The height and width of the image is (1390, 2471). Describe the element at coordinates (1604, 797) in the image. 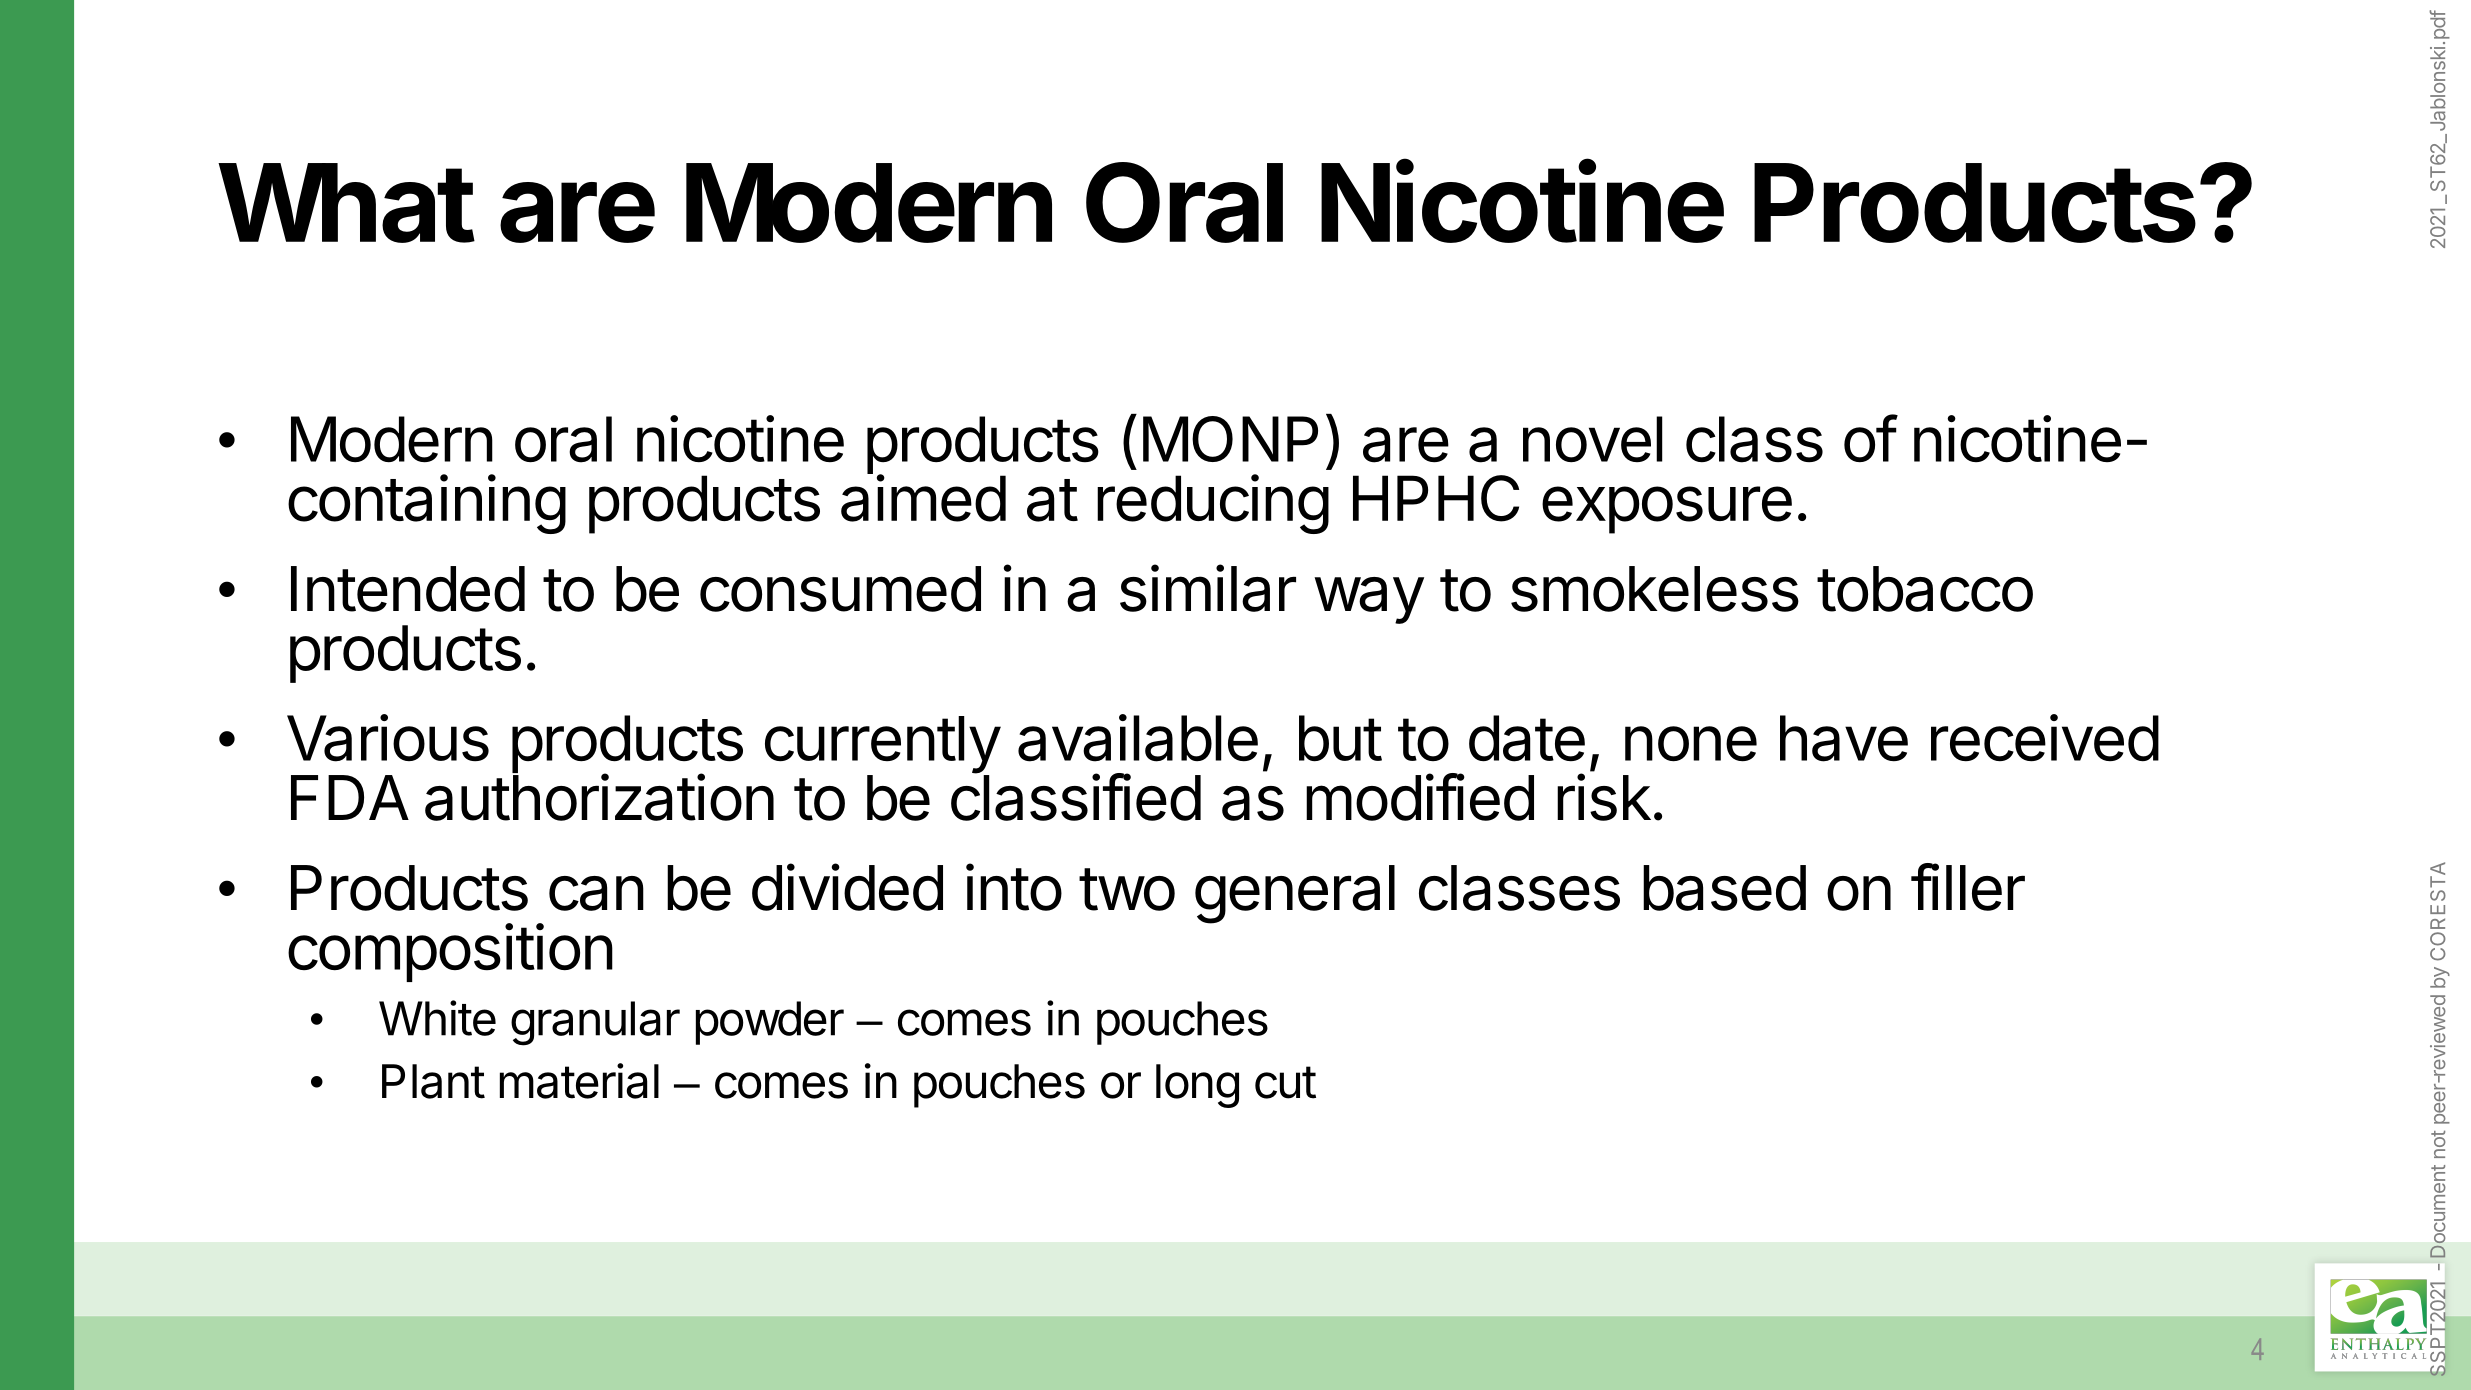

I see `risk` at that location.
